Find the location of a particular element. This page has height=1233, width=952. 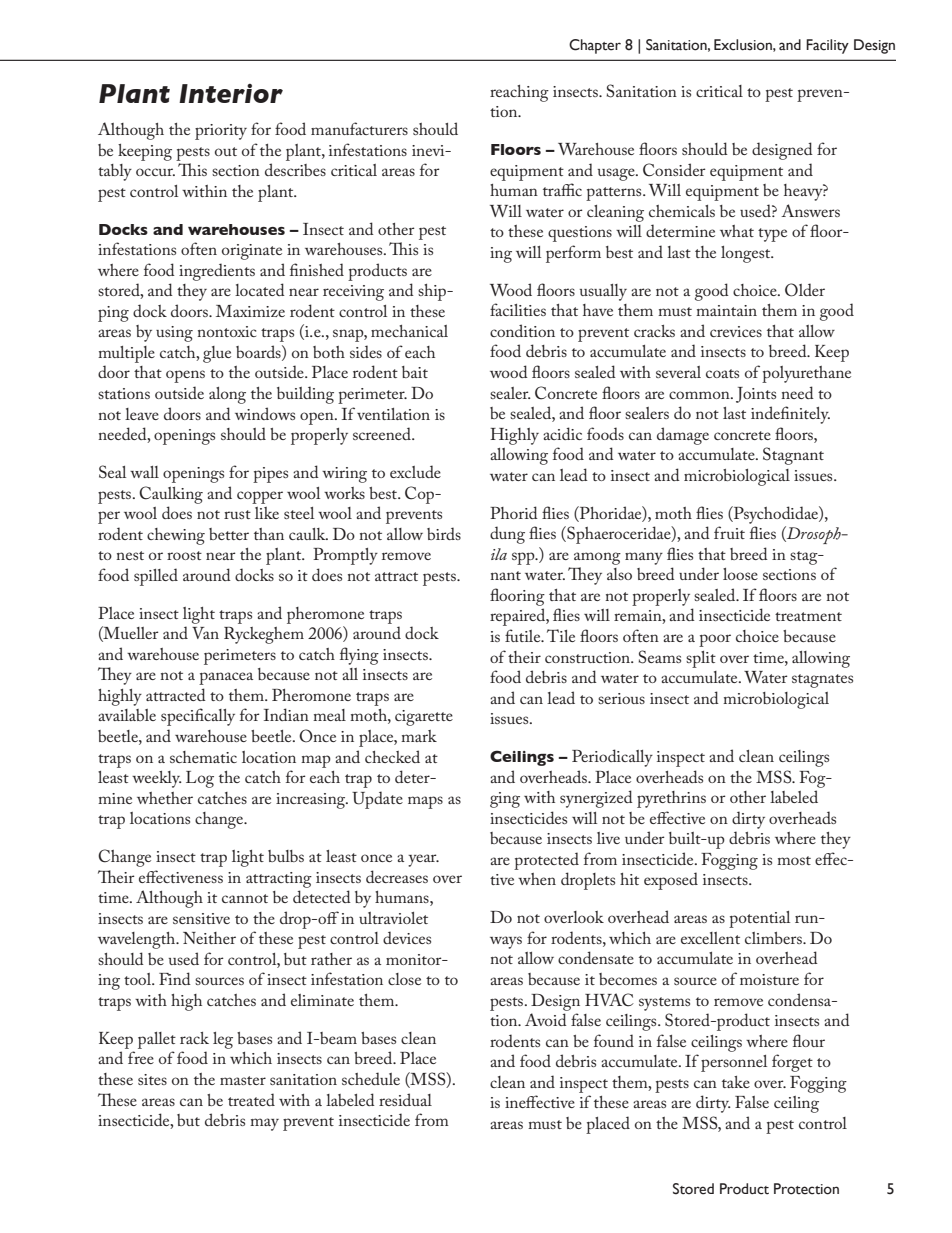

Facility is located at coordinates (827, 46).
